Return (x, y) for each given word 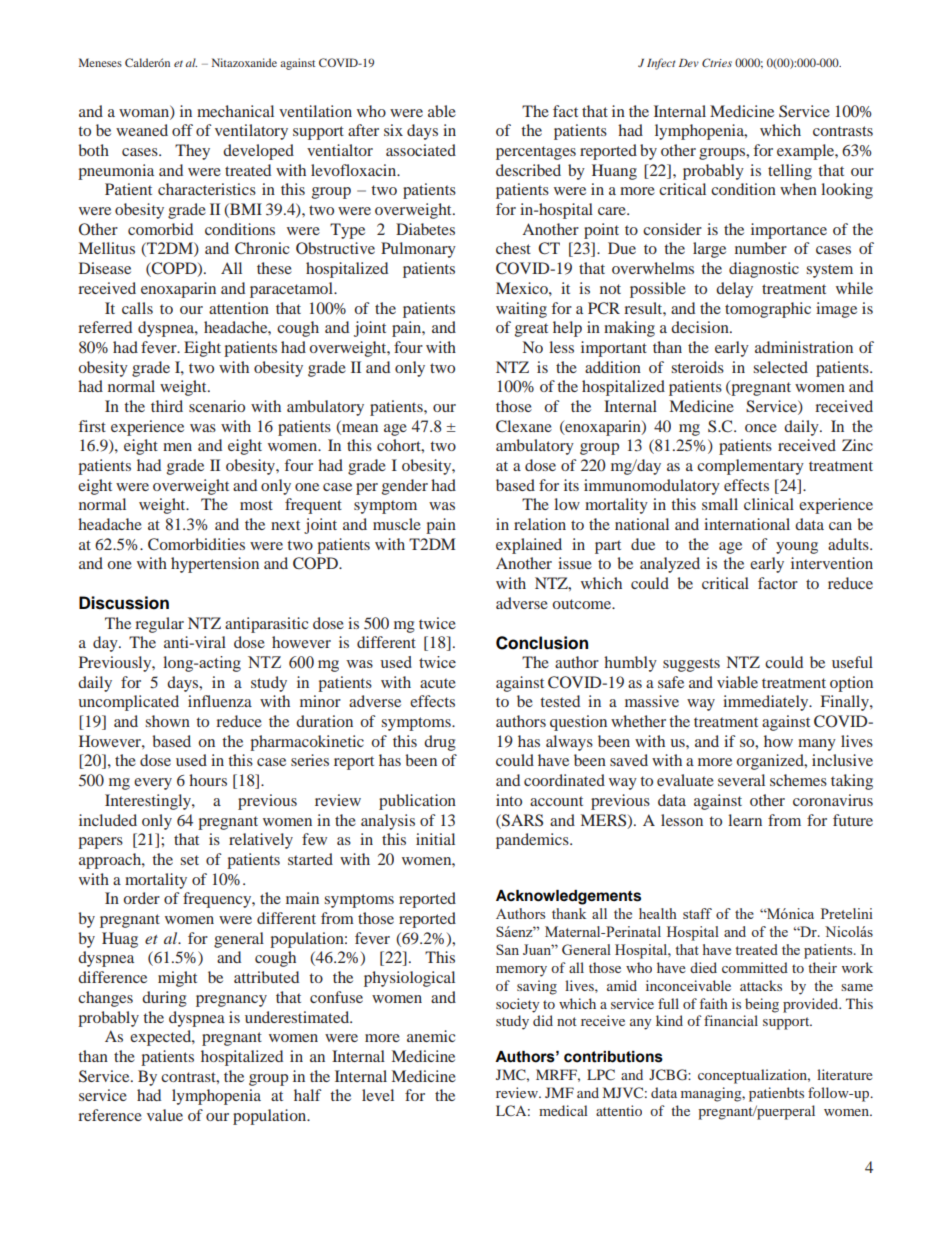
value (165, 1115)
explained (529, 546)
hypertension (215, 565)
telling (790, 172)
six (393, 130)
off (182, 130)
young (797, 548)
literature (845, 1074)
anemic (431, 1036)
